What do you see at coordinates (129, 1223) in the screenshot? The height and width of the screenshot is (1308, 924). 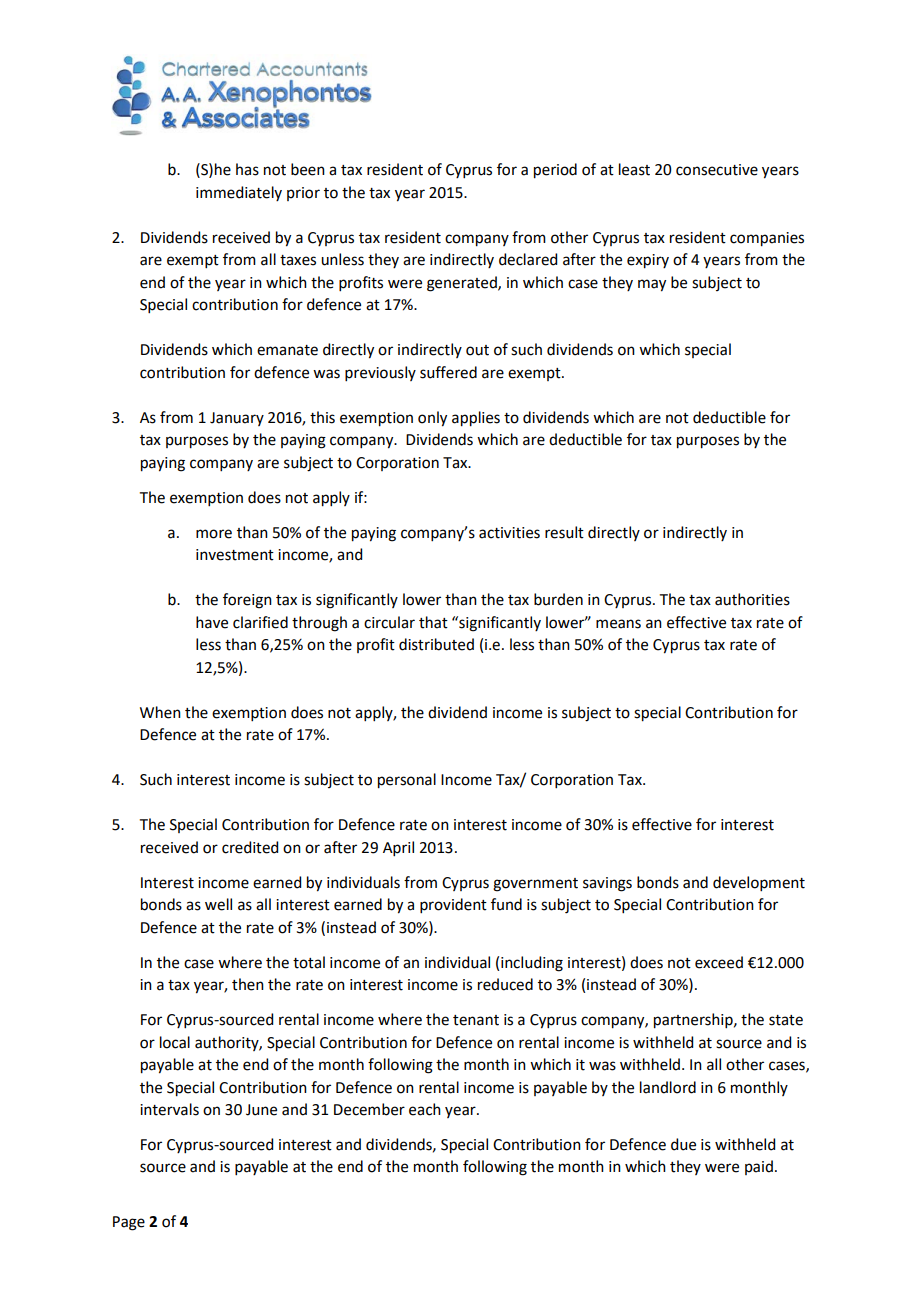 I see `Page` at bounding box center [129, 1223].
